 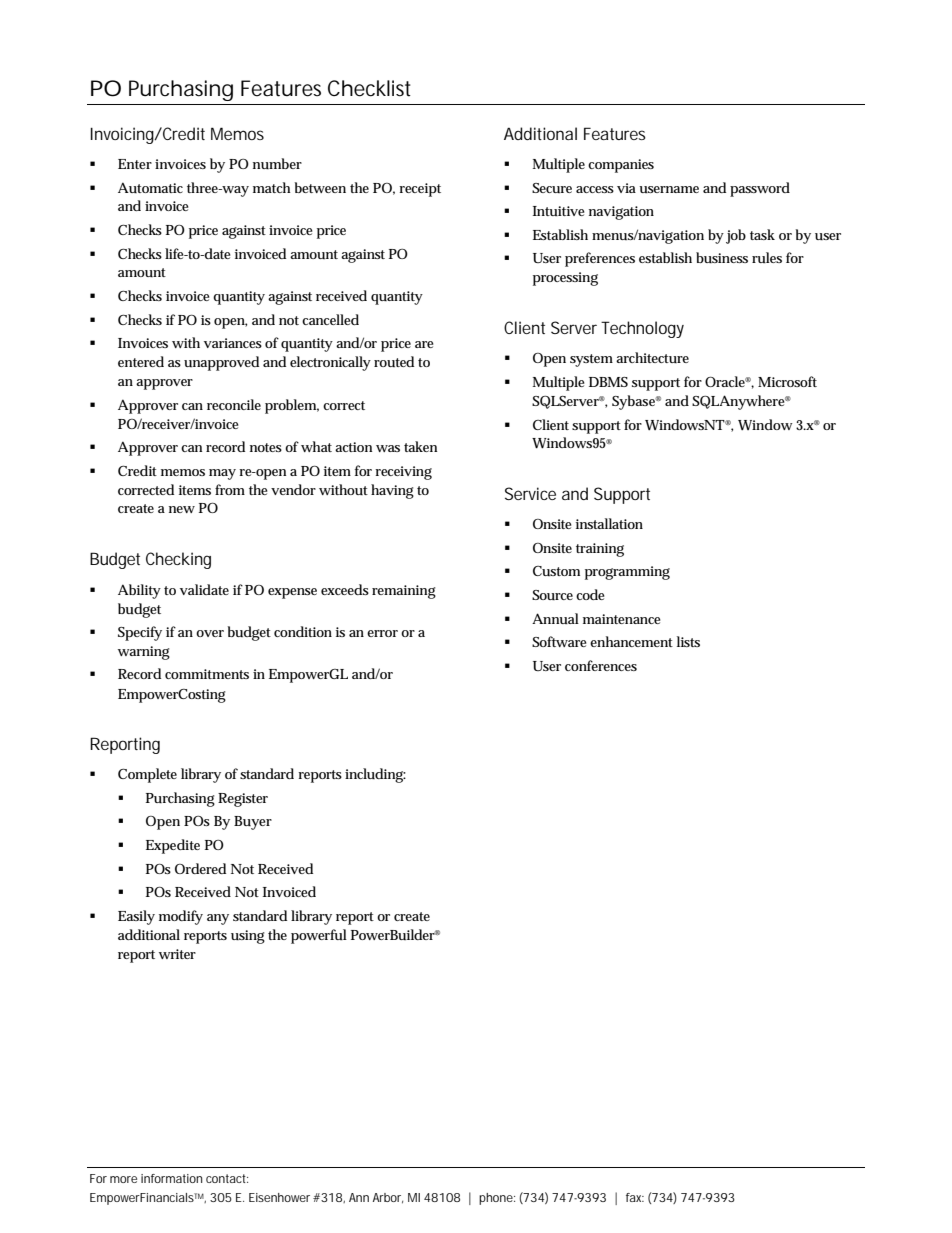 I want to click on fax, so click(x=635, y=1197).
